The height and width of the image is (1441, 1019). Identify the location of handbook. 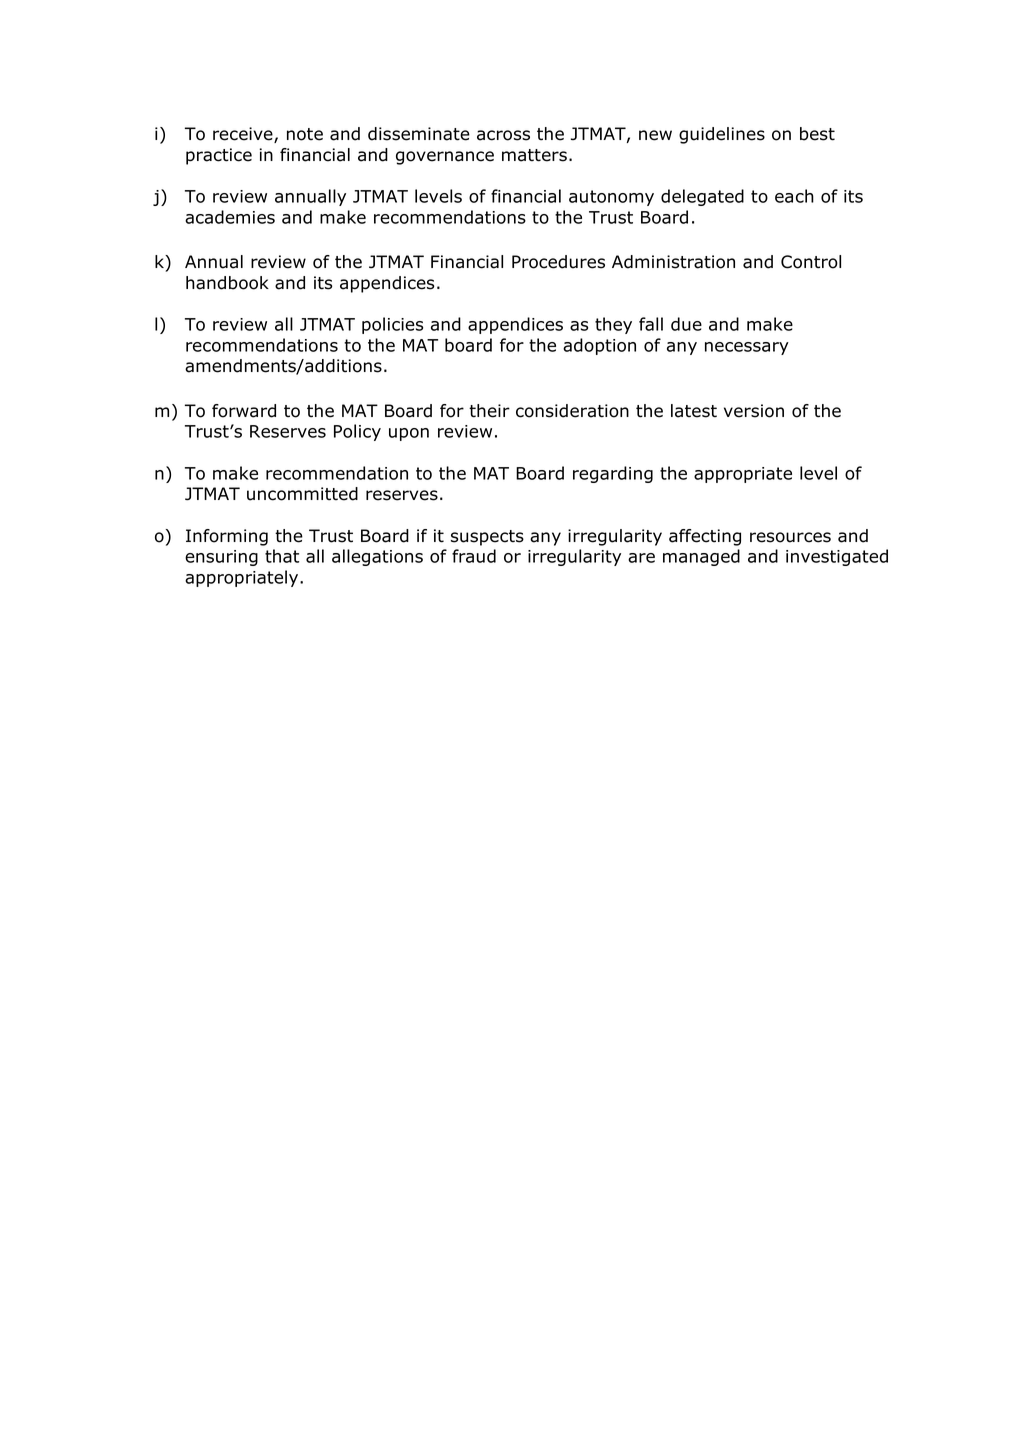
(227, 283).
